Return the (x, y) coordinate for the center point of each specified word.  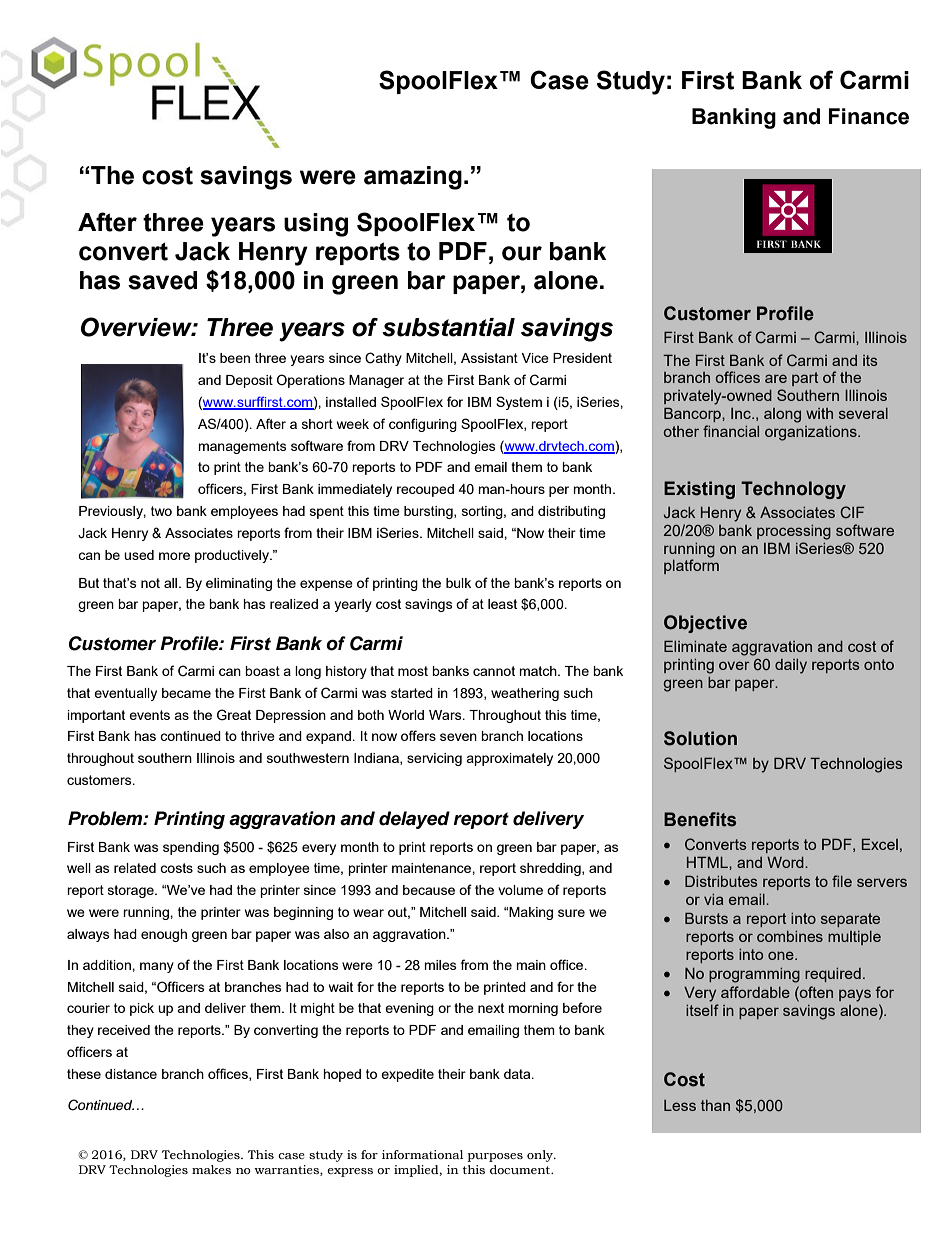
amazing (413, 178)
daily (791, 666)
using (316, 225)
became (186, 693)
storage (132, 891)
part (805, 379)
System (519, 403)
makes (211, 1169)
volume (520, 890)
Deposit (249, 381)
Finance (869, 116)
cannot (494, 671)
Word (786, 862)
